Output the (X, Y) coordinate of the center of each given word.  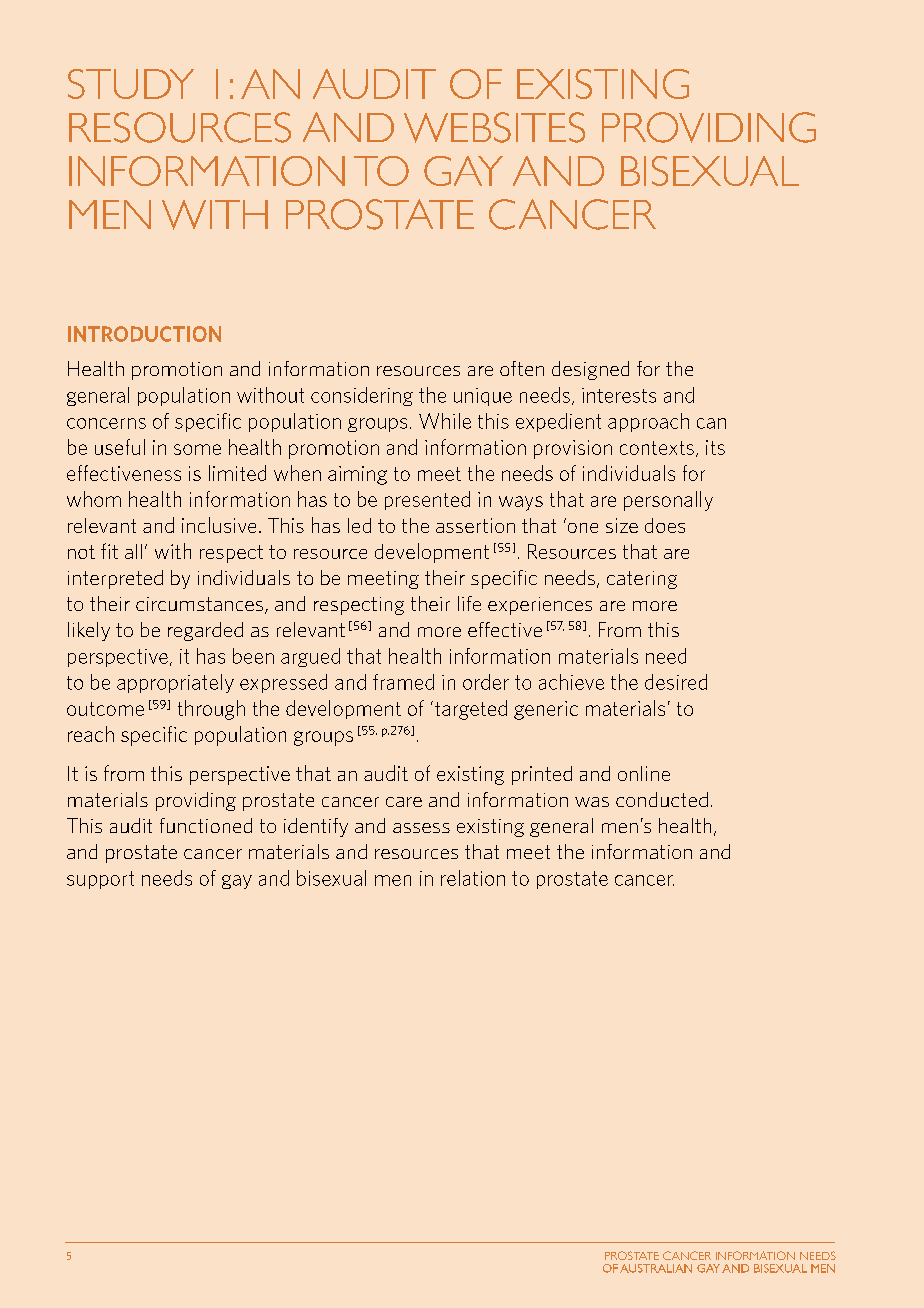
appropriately (175, 683)
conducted (662, 799)
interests (619, 395)
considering (362, 396)
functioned (206, 825)
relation (473, 878)
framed (403, 682)
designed (590, 370)
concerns (106, 423)
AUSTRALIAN (656, 1268)
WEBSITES (494, 127)
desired (676, 682)
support (100, 880)
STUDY (131, 84)
